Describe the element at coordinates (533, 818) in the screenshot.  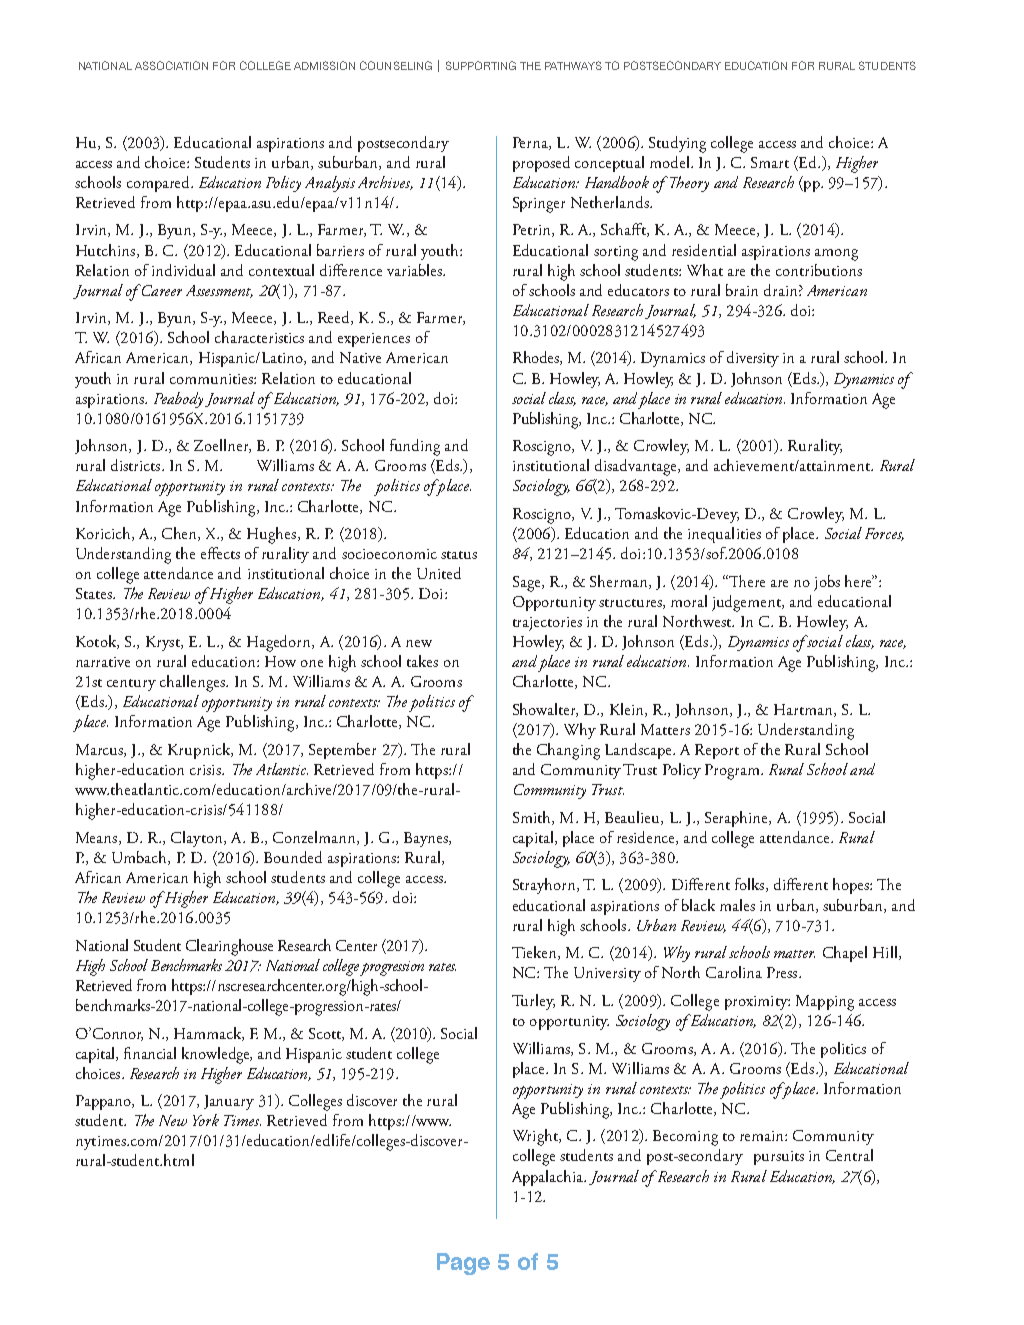
I see `Smith` at that location.
